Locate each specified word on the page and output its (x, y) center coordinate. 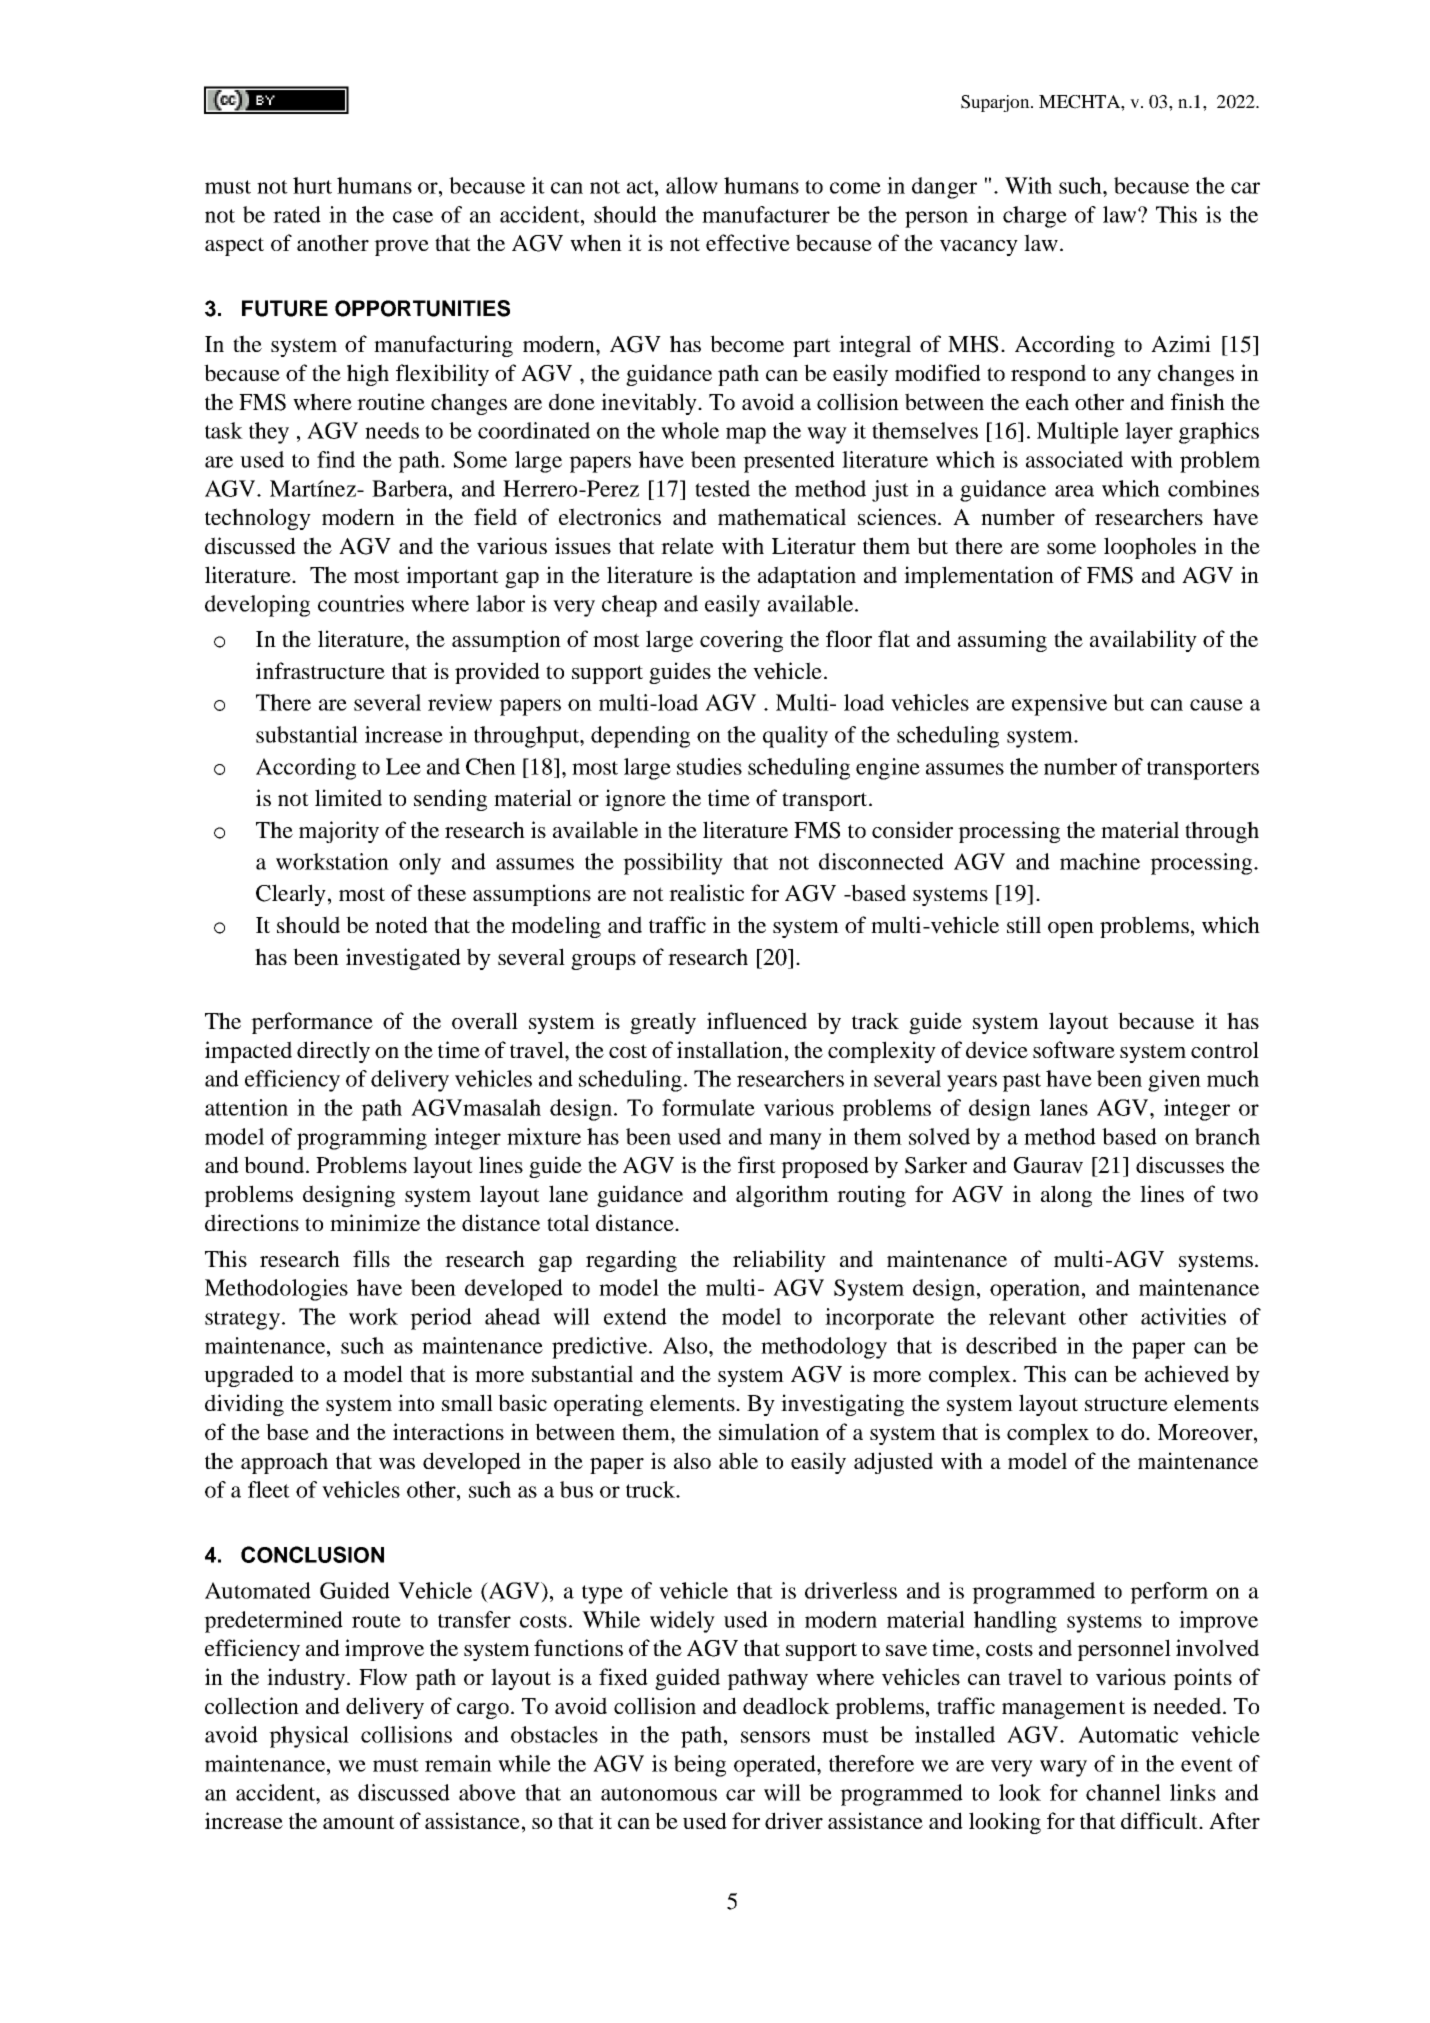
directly (333, 1052)
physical (309, 1737)
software (1074, 1050)
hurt (312, 185)
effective (748, 243)
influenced (757, 1020)
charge (1035, 217)
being (700, 1766)
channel (1123, 1792)
